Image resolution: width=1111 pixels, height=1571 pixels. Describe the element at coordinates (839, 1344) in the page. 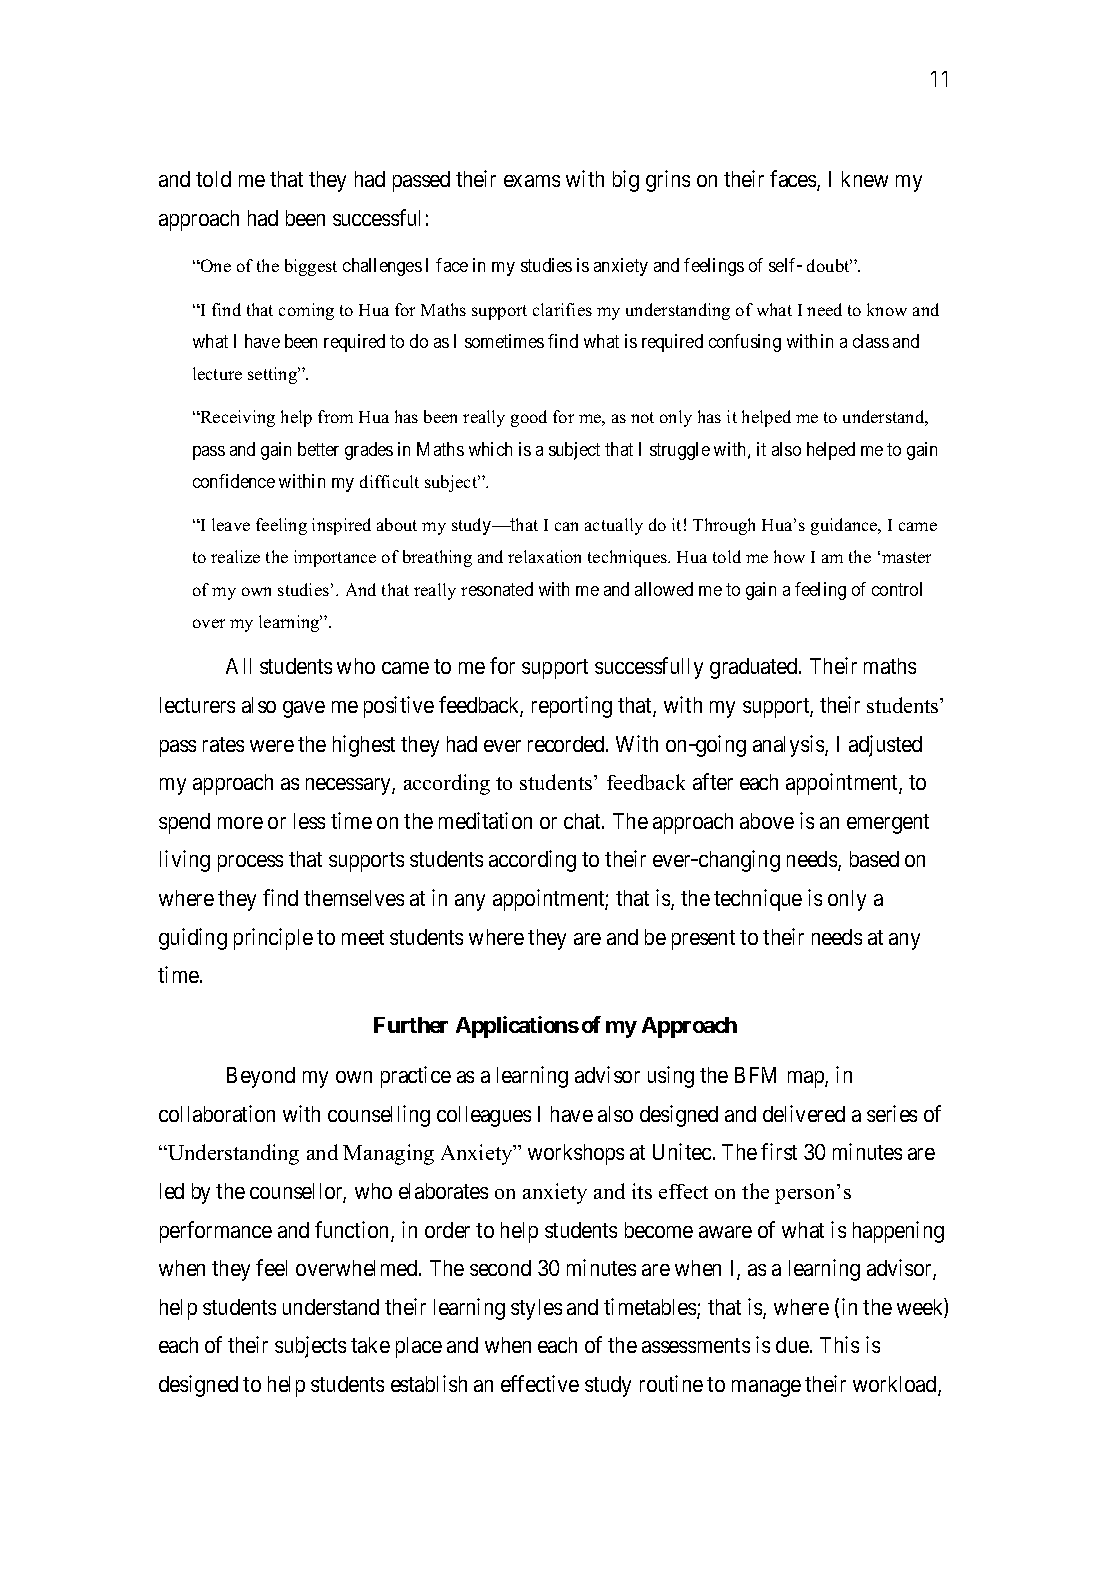

I see `This` at that location.
